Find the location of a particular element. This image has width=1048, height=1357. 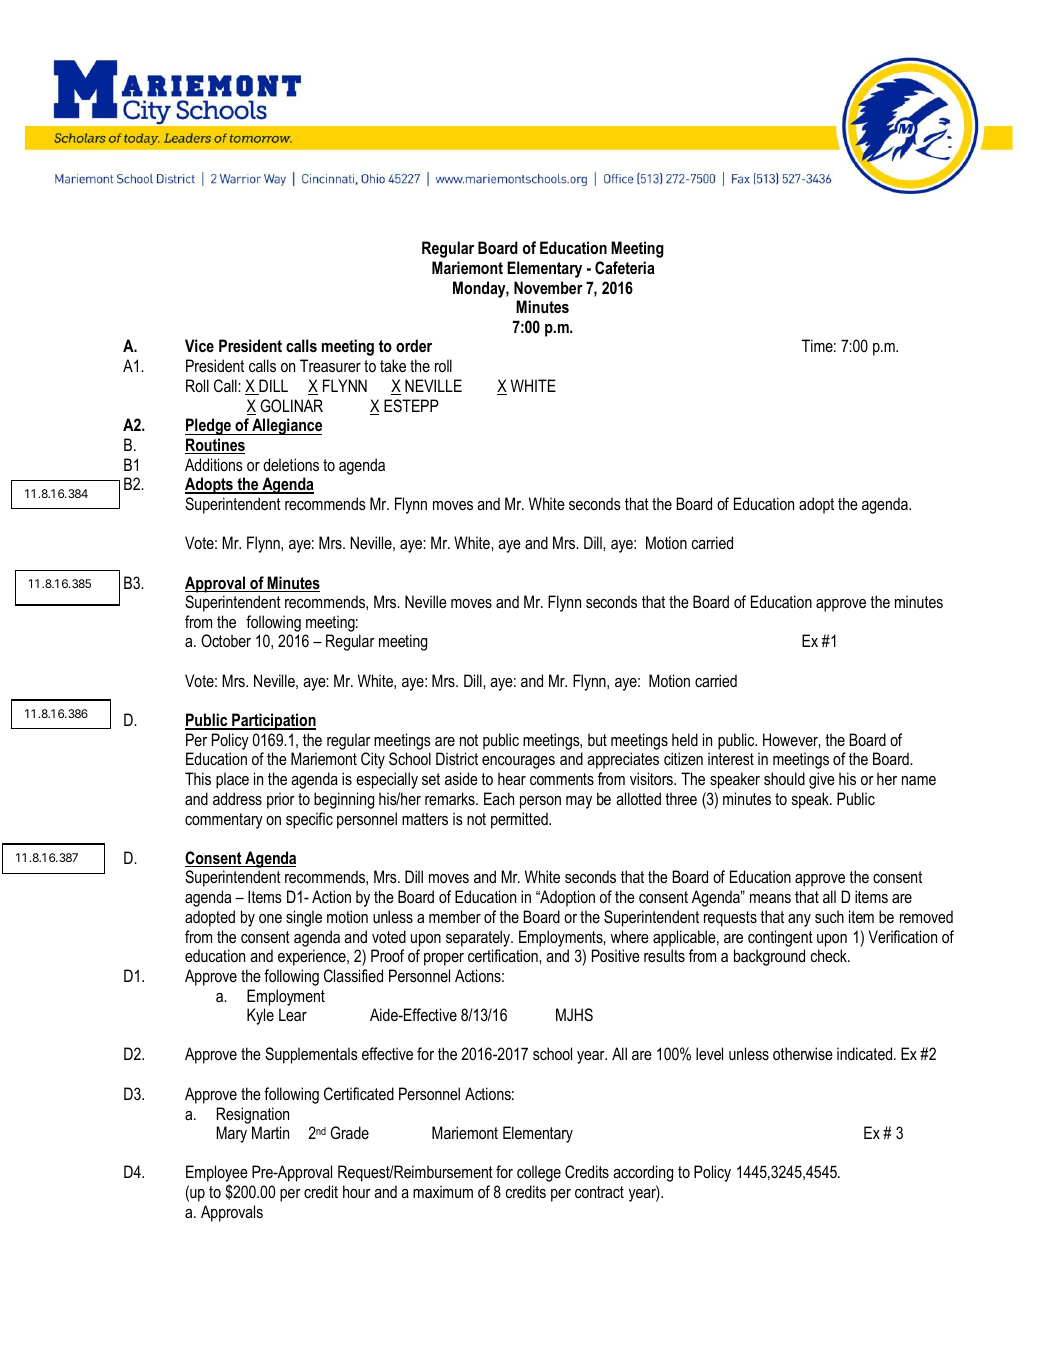

college is located at coordinates (539, 1173).
